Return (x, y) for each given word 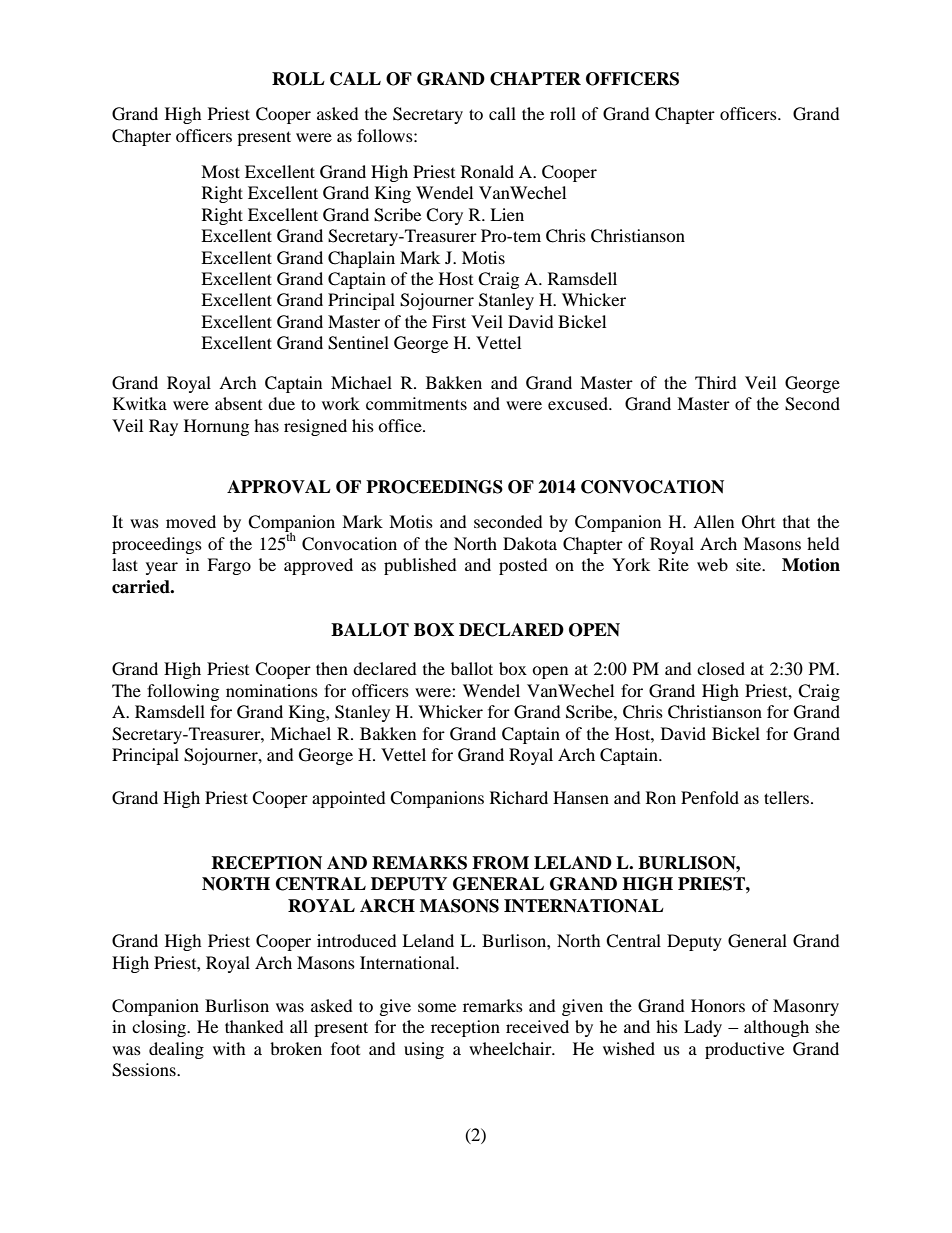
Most (220, 171)
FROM (500, 863)
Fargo (229, 566)
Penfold (710, 797)
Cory (444, 216)
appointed (349, 799)
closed (721, 668)
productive (744, 1050)
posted (523, 566)
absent (238, 403)
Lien (507, 214)
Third (716, 382)
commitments (416, 403)
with (229, 1048)
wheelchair (511, 1048)
